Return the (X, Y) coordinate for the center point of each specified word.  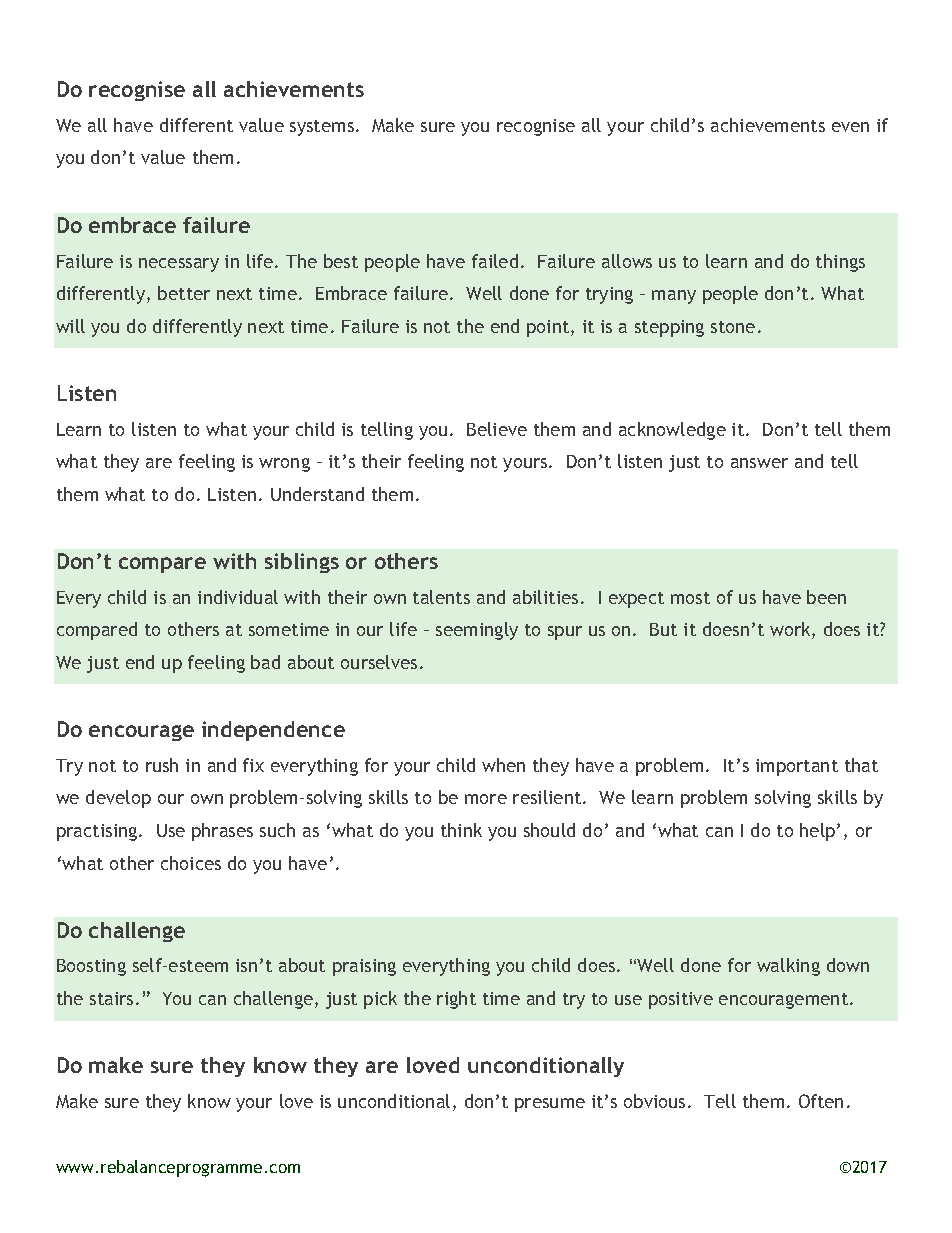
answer (759, 463)
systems (322, 128)
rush (162, 765)
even (850, 127)
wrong (284, 465)
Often (821, 1101)
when (503, 765)
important (797, 767)
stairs (111, 998)
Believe (497, 429)
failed (495, 261)
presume (550, 1105)
